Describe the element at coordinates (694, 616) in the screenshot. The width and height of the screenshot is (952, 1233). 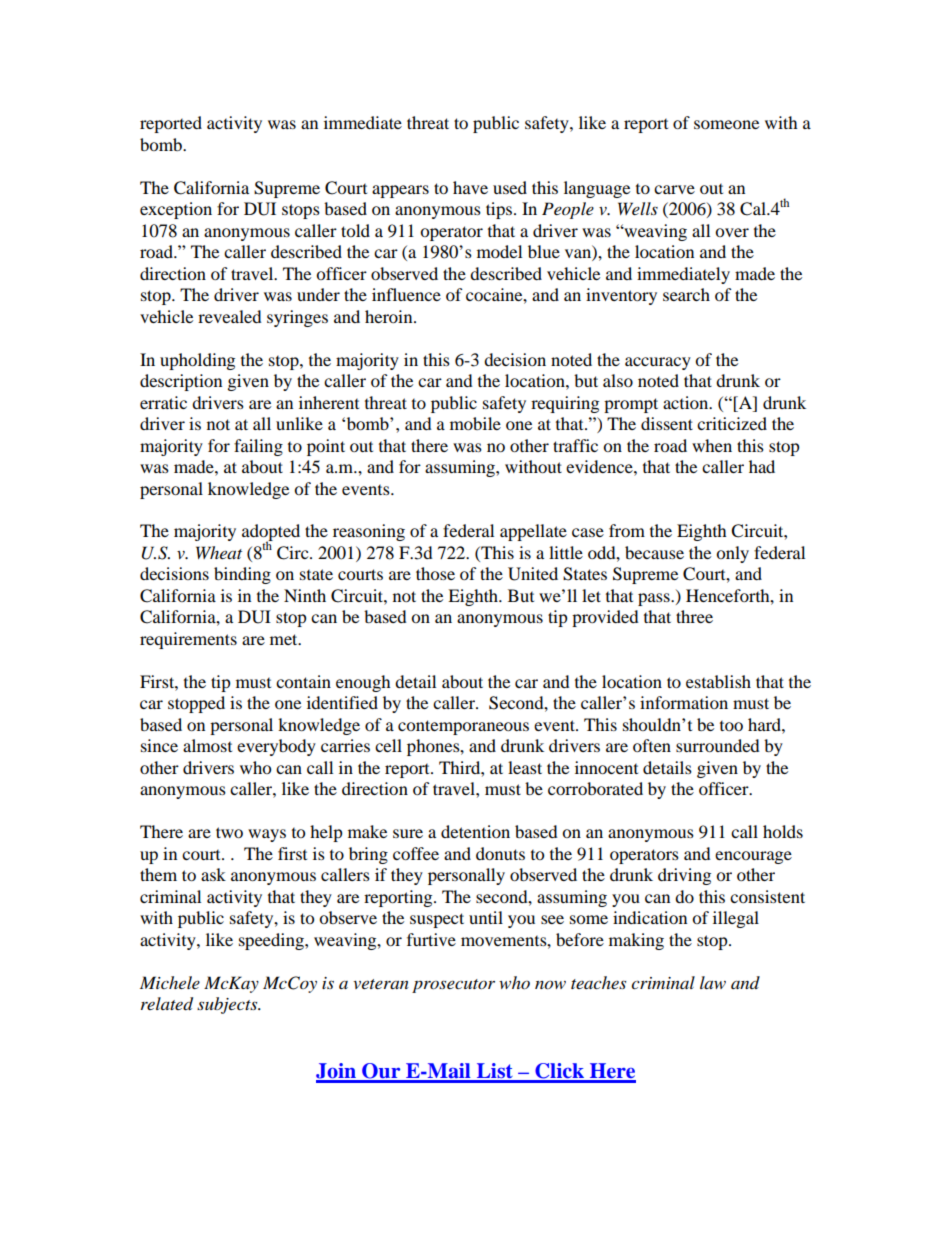
I see `three` at that location.
